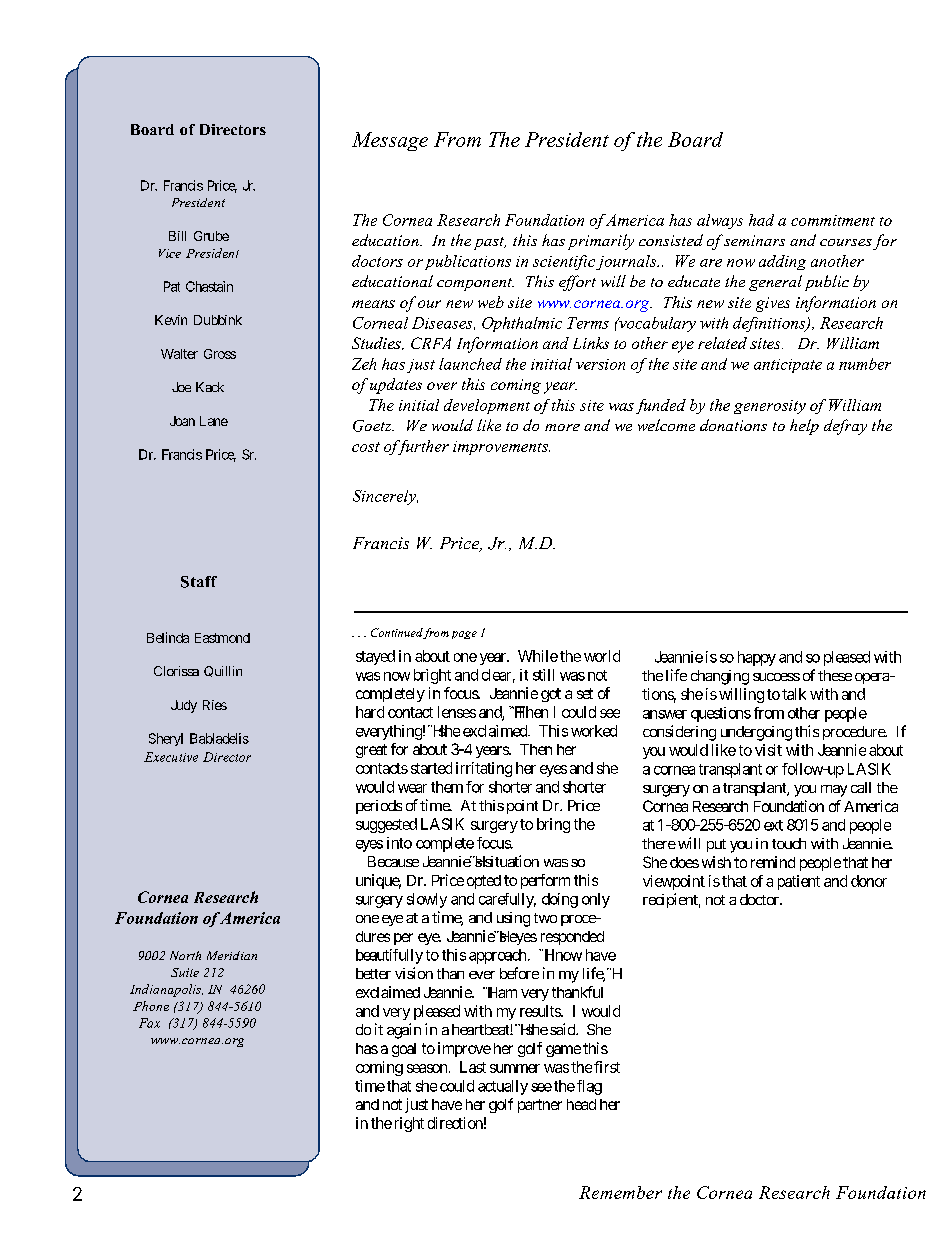  Describe the element at coordinates (177, 236) in the page. I see `Bill` at that location.
